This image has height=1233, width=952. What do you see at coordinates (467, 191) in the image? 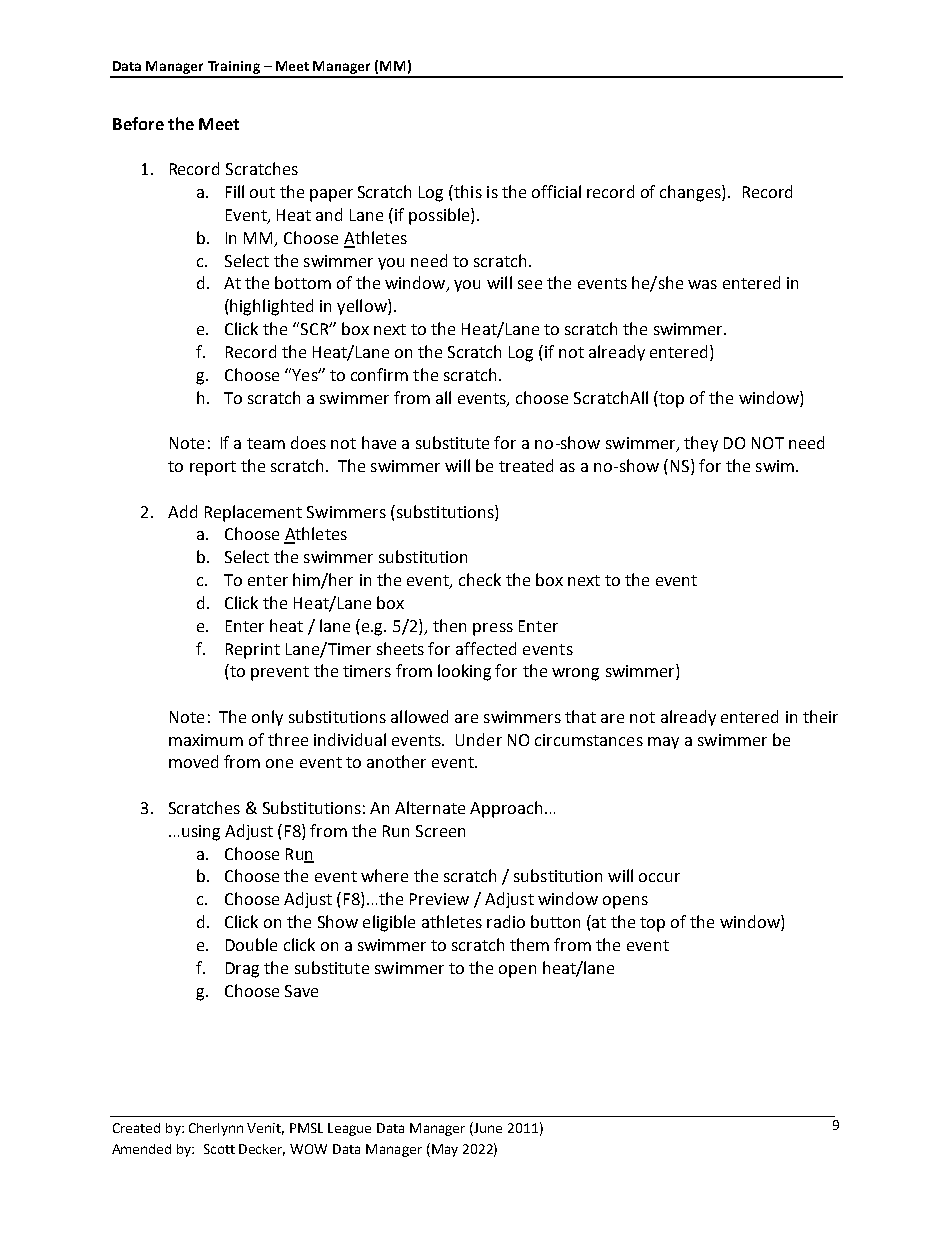
I see `this` at bounding box center [467, 191].
